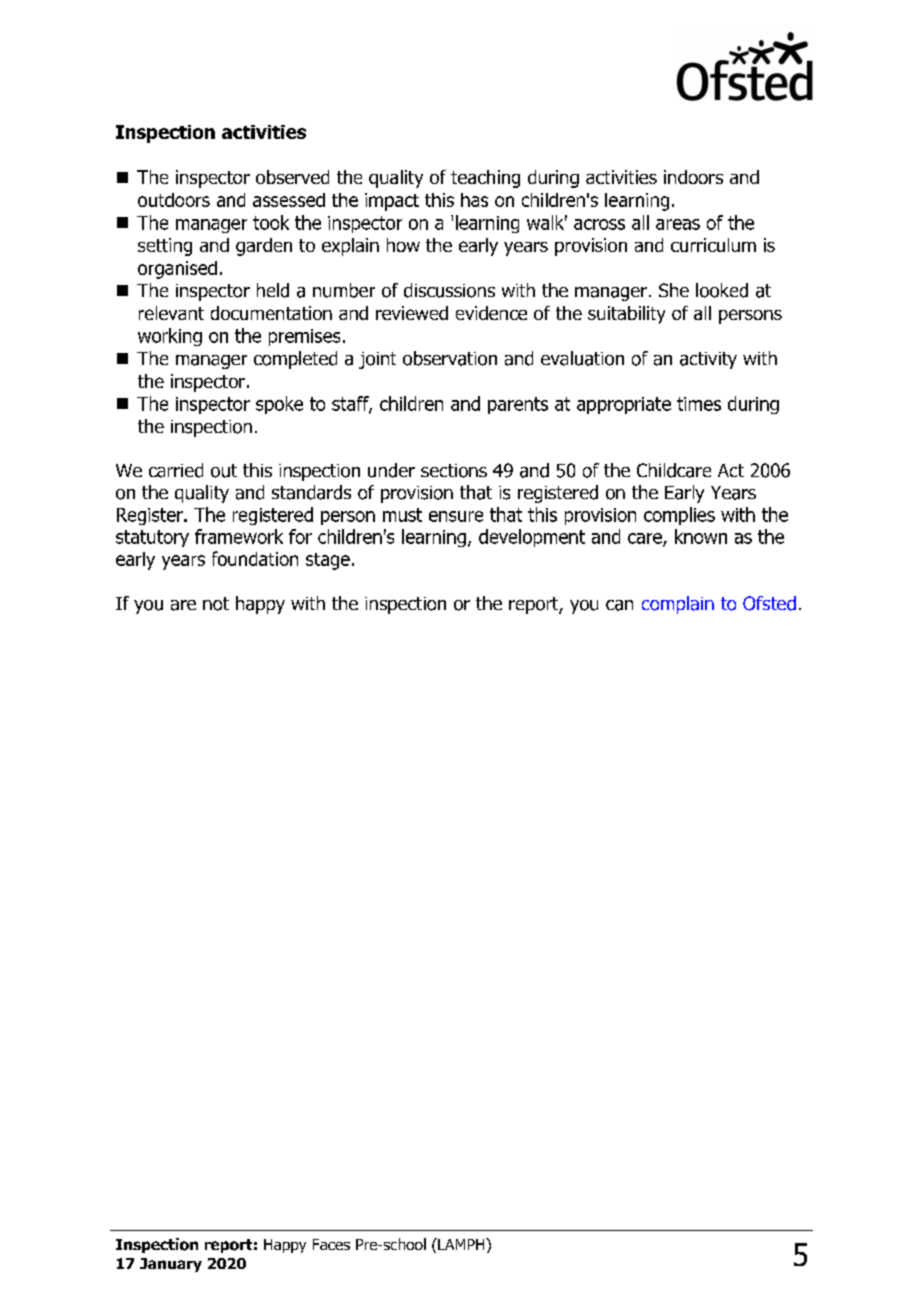 Image resolution: width=924 pixels, height=1310 pixels. Describe the element at coordinates (271, 222) in the screenshot. I see `took` at that location.
